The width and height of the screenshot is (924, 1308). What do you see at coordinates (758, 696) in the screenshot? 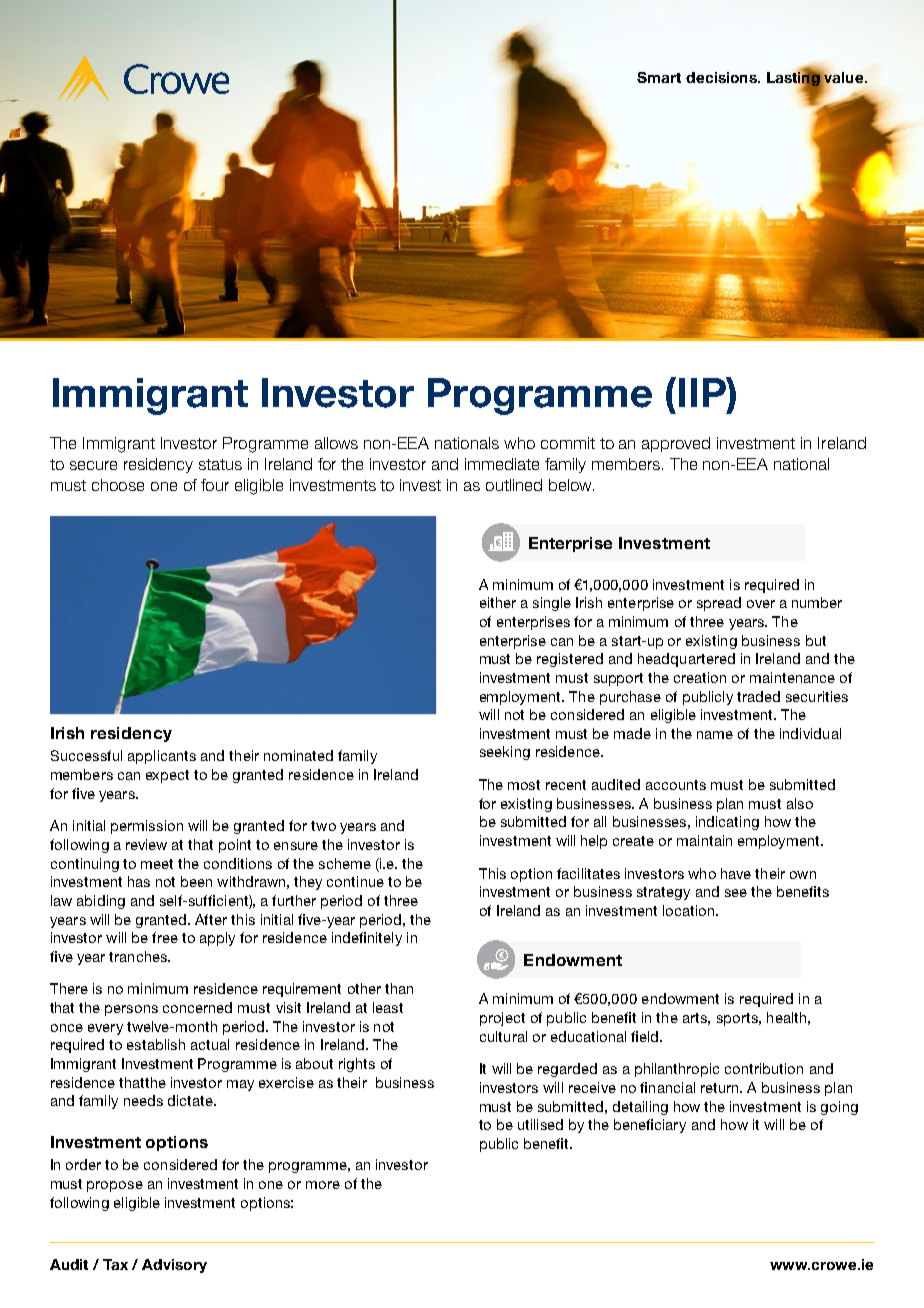
I see `traded` at bounding box center [758, 696].
